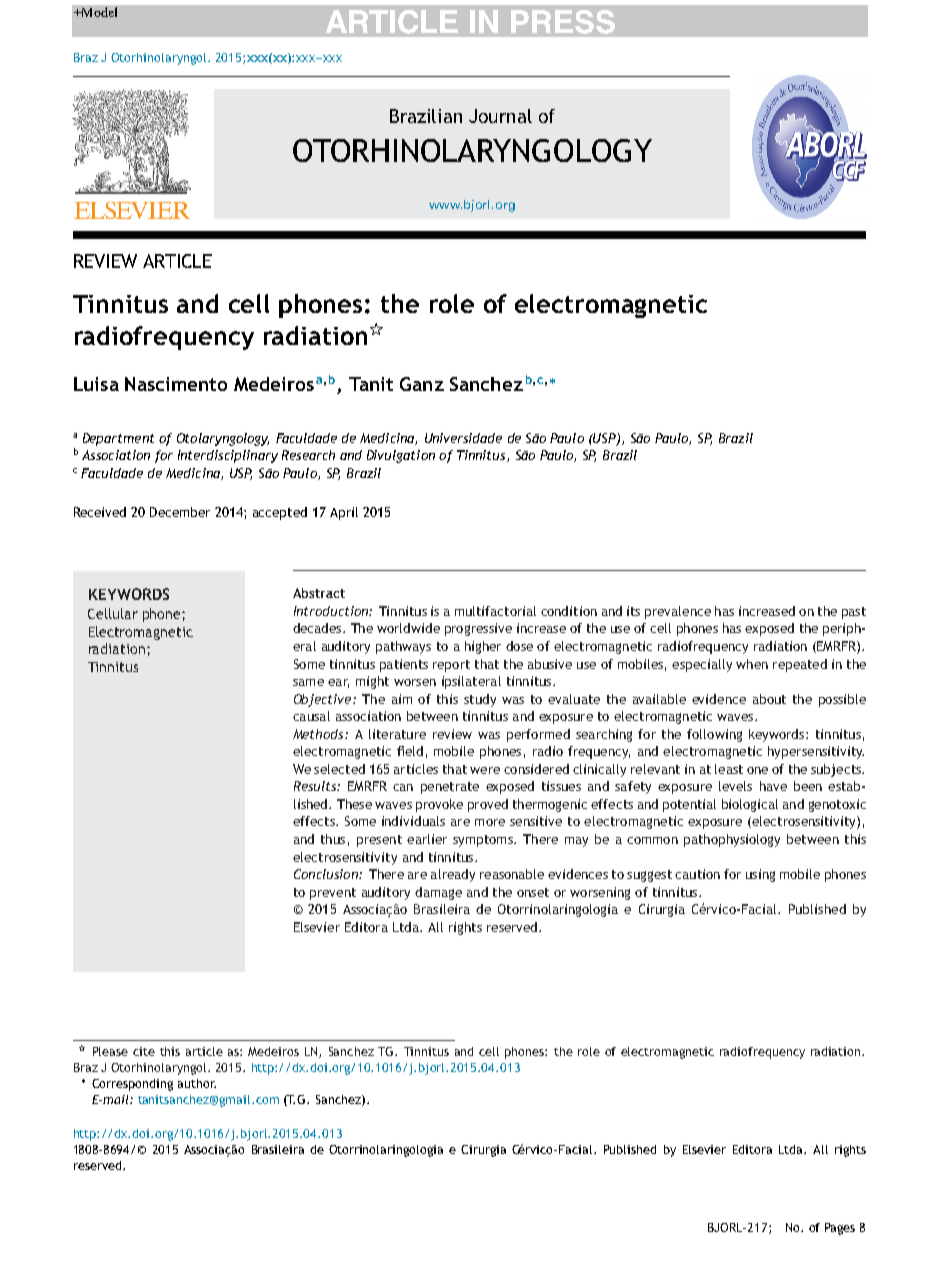 The width and height of the image is (952, 1271). What do you see at coordinates (422, 384) in the image?
I see `Ganz` at bounding box center [422, 384].
